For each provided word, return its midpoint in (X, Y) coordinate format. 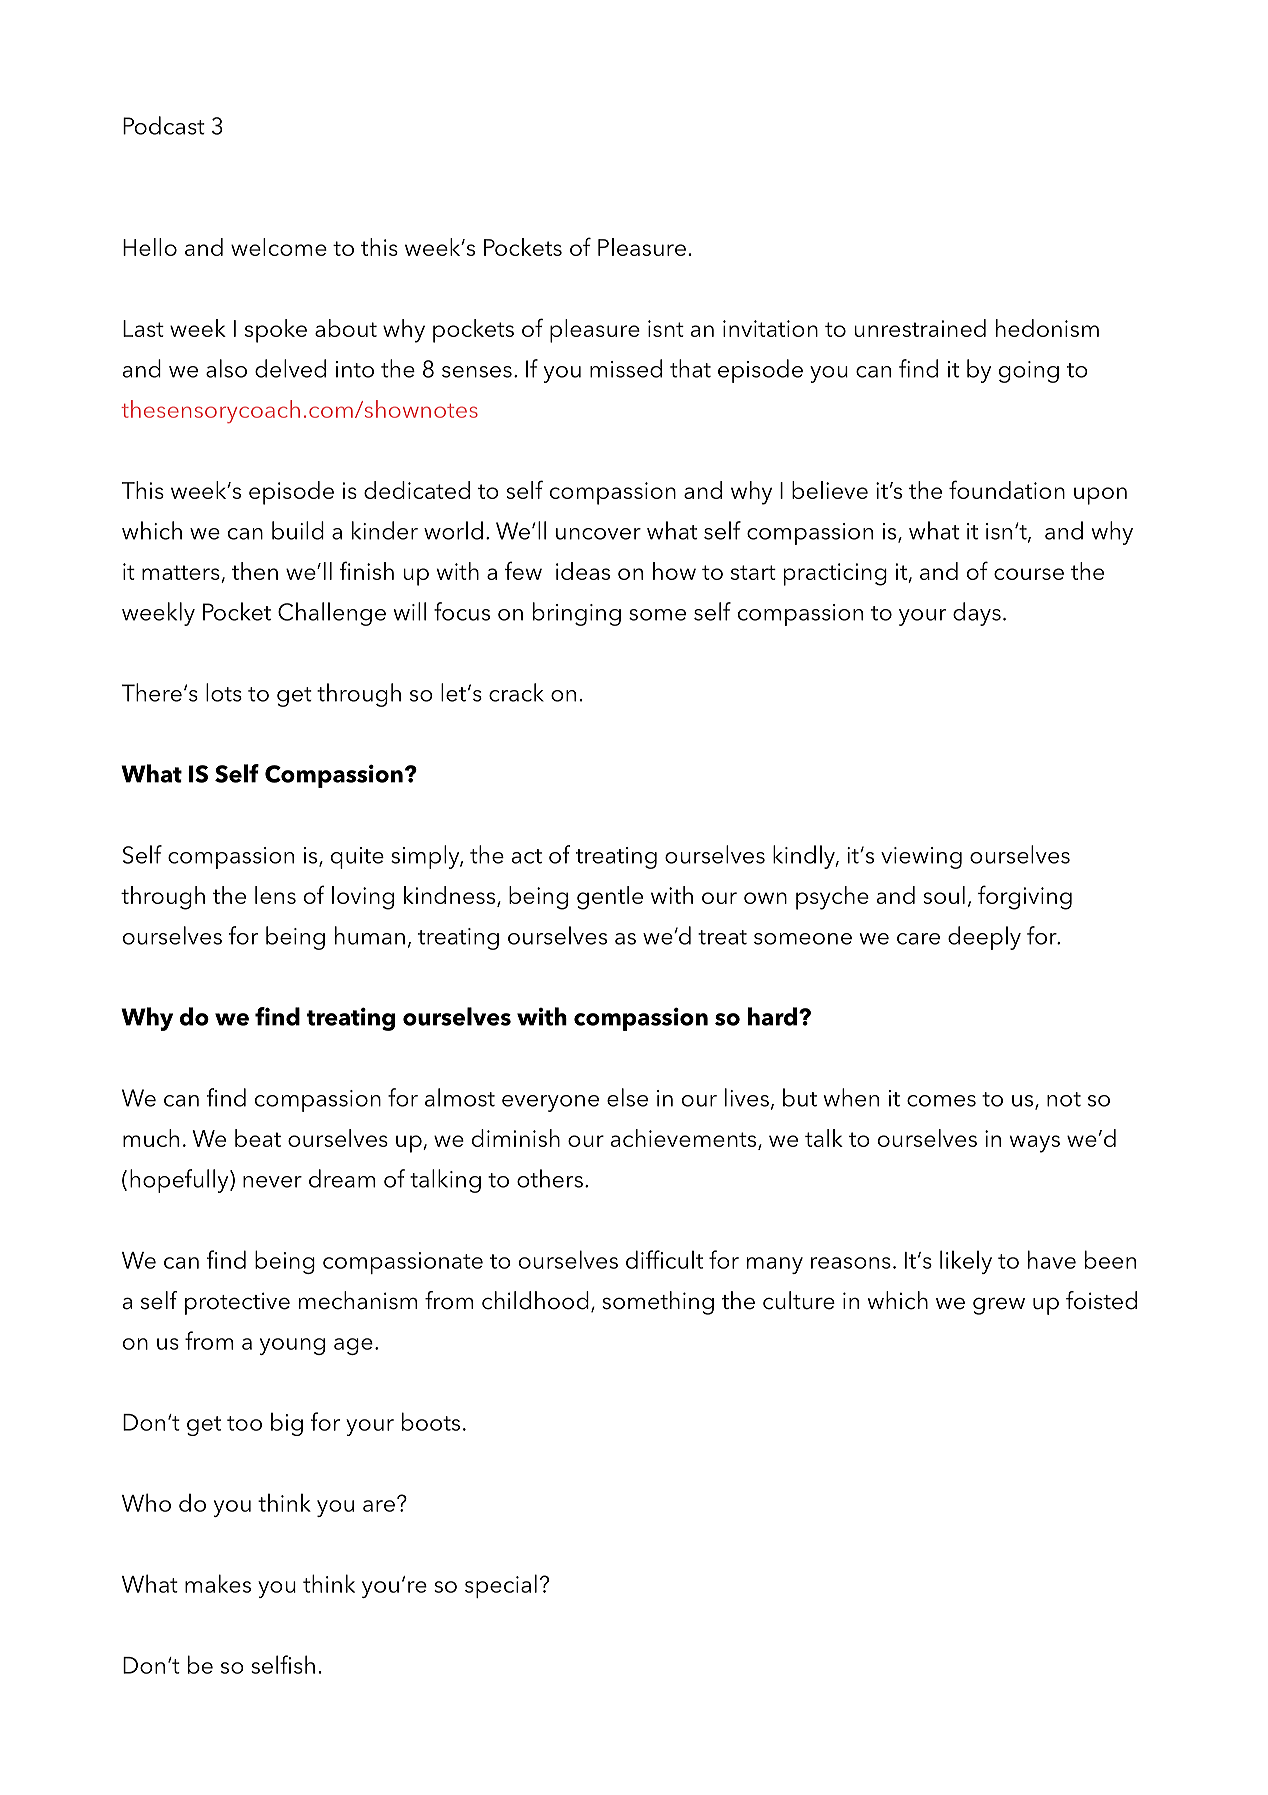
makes (218, 1583)
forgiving (1025, 897)
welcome (279, 247)
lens (275, 895)
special (501, 1586)
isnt (666, 328)
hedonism (1047, 328)
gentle (610, 898)
